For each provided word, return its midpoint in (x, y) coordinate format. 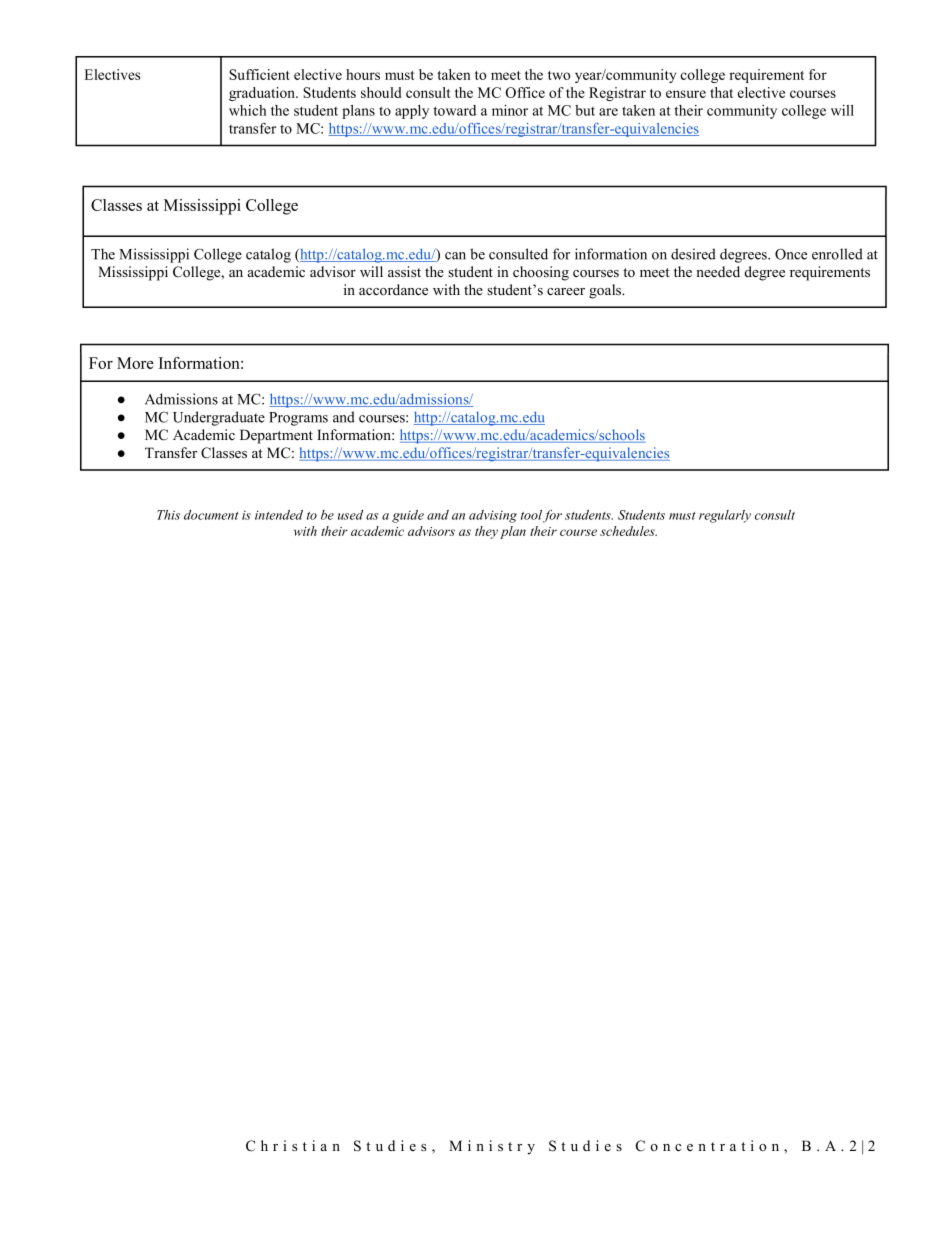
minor (510, 110)
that (721, 92)
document (211, 515)
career (566, 291)
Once (791, 254)
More (135, 363)
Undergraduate (219, 418)
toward (455, 110)
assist (404, 271)
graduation (263, 94)
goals (606, 291)
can (455, 256)
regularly (725, 516)
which (247, 110)
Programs (298, 419)
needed (718, 271)
